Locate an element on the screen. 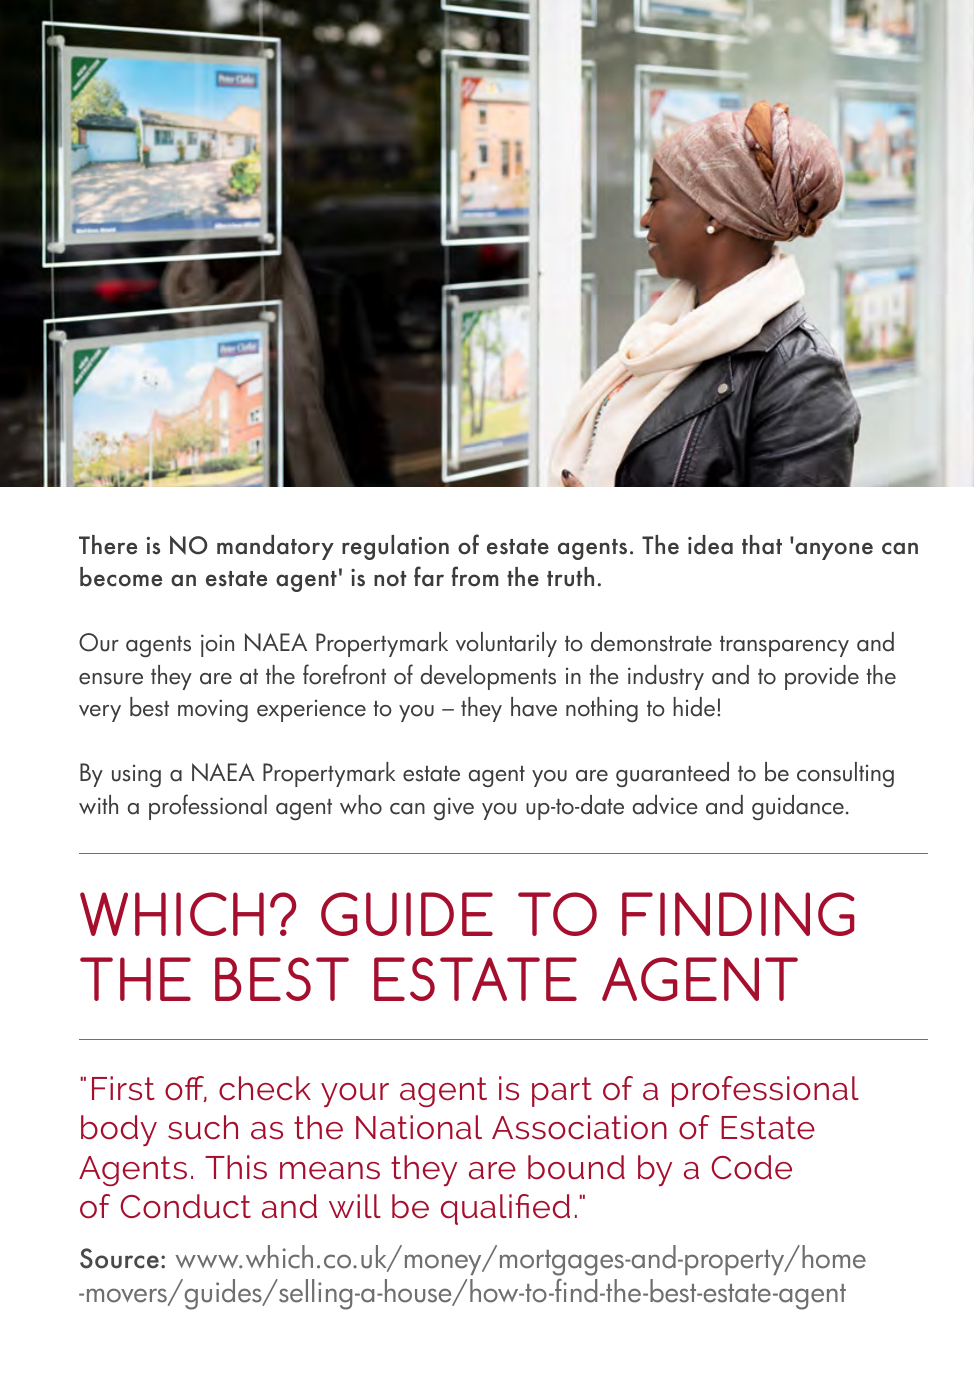 The image size is (974, 1382). that is located at coordinates (762, 545).
